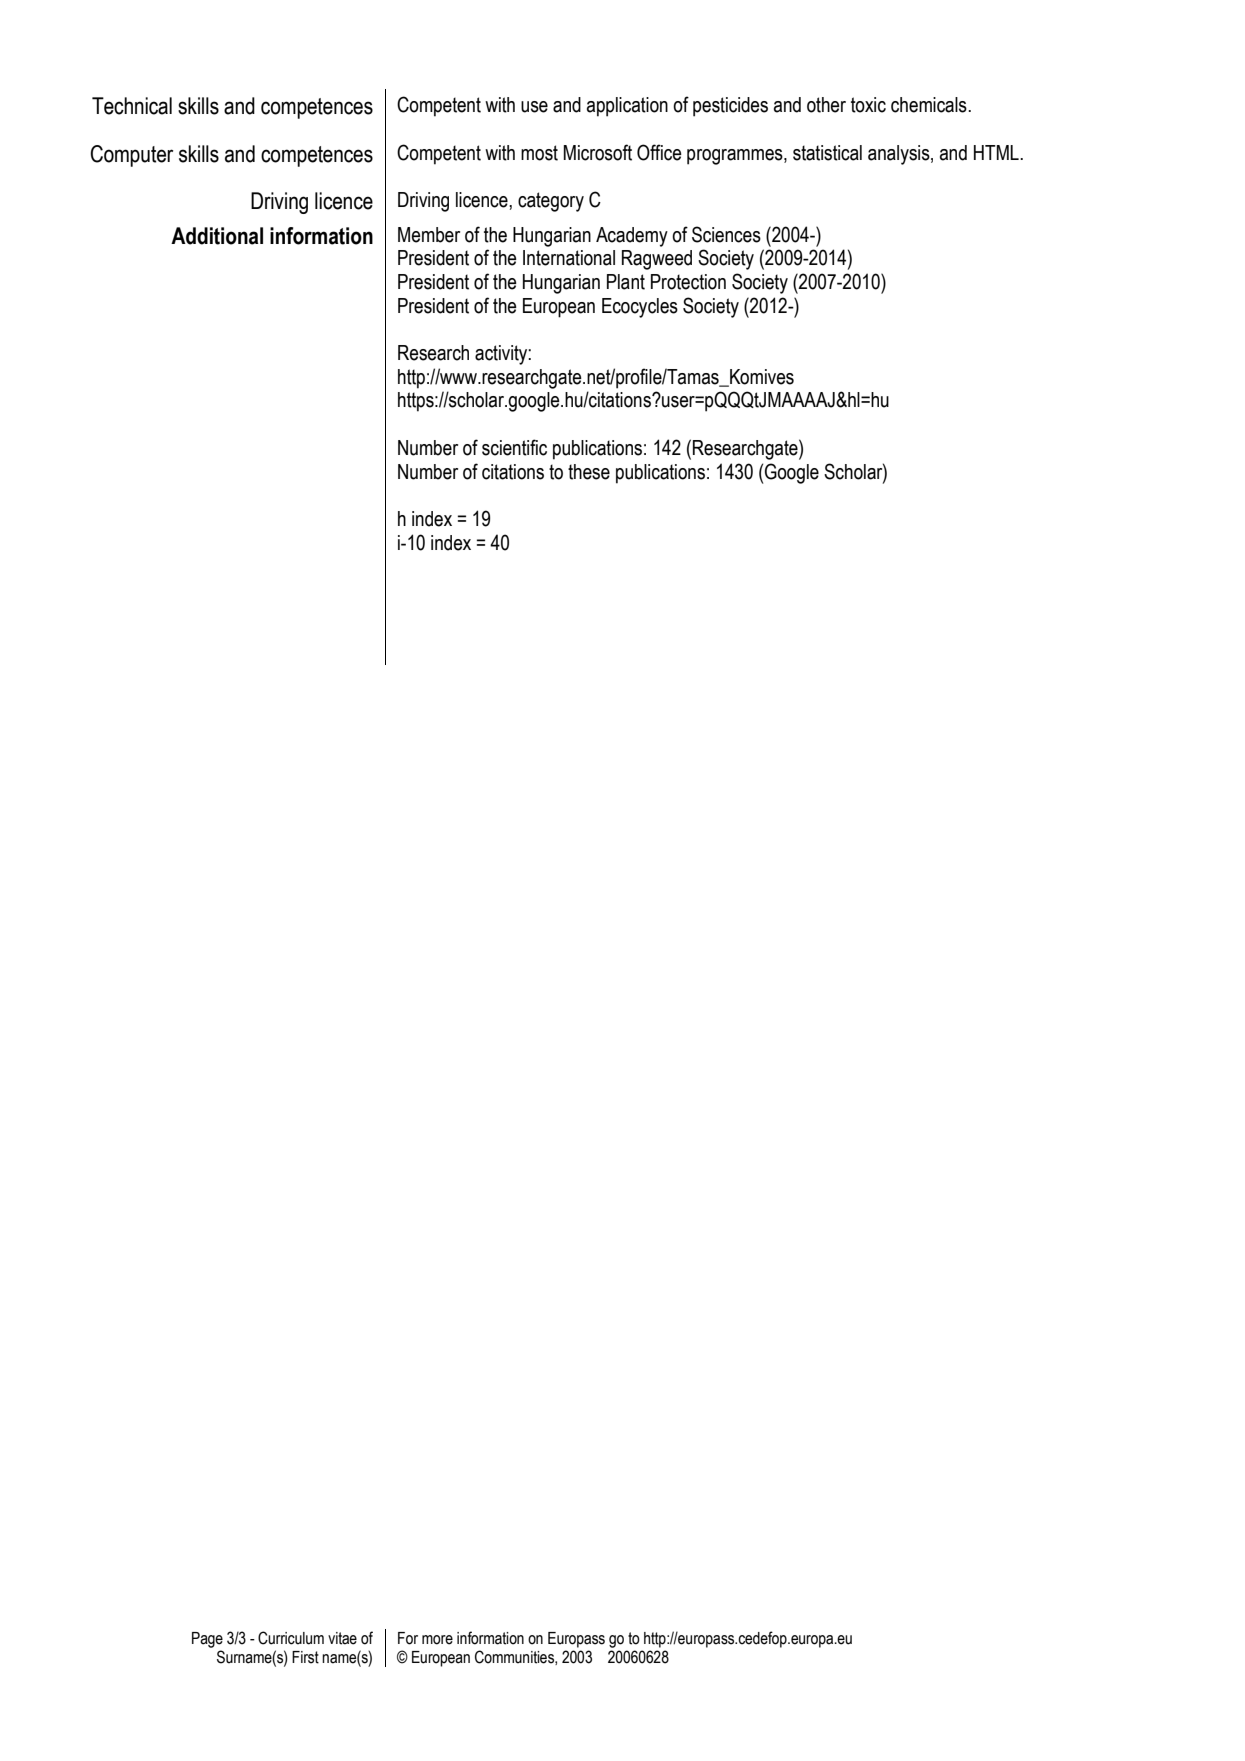 This page has height=1761, width=1245. What do you see at coordinates (437, 1640) in the page?
I see `more` at bounding box center [437, 1640].
